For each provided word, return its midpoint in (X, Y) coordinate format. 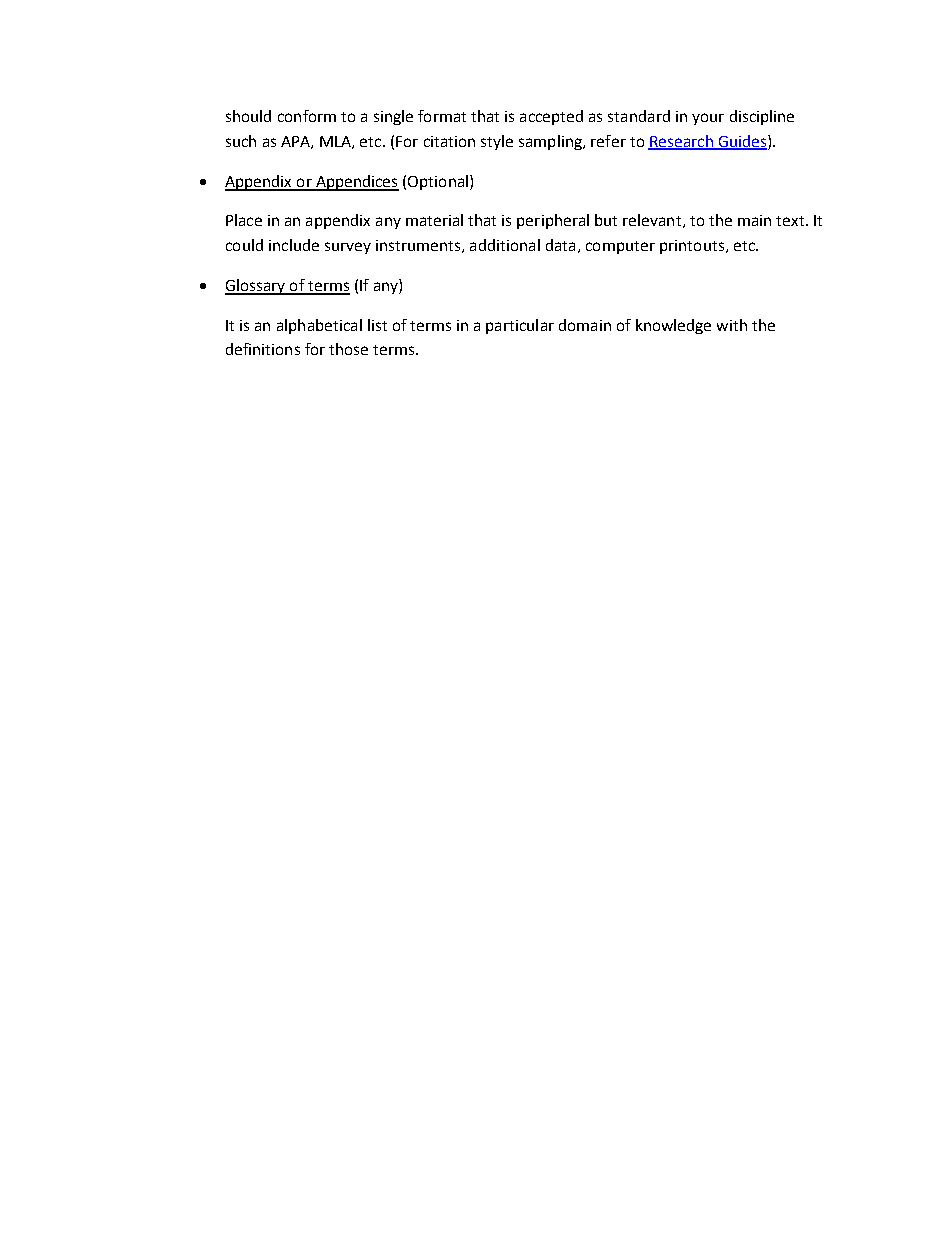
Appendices (356, 183)
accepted (551, 117)
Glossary (256, 287)
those (348, 349)
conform (307, 116)
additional (505, 245)
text (791, 221)
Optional (438, 182)
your (708, 119)
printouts (692, 247)
